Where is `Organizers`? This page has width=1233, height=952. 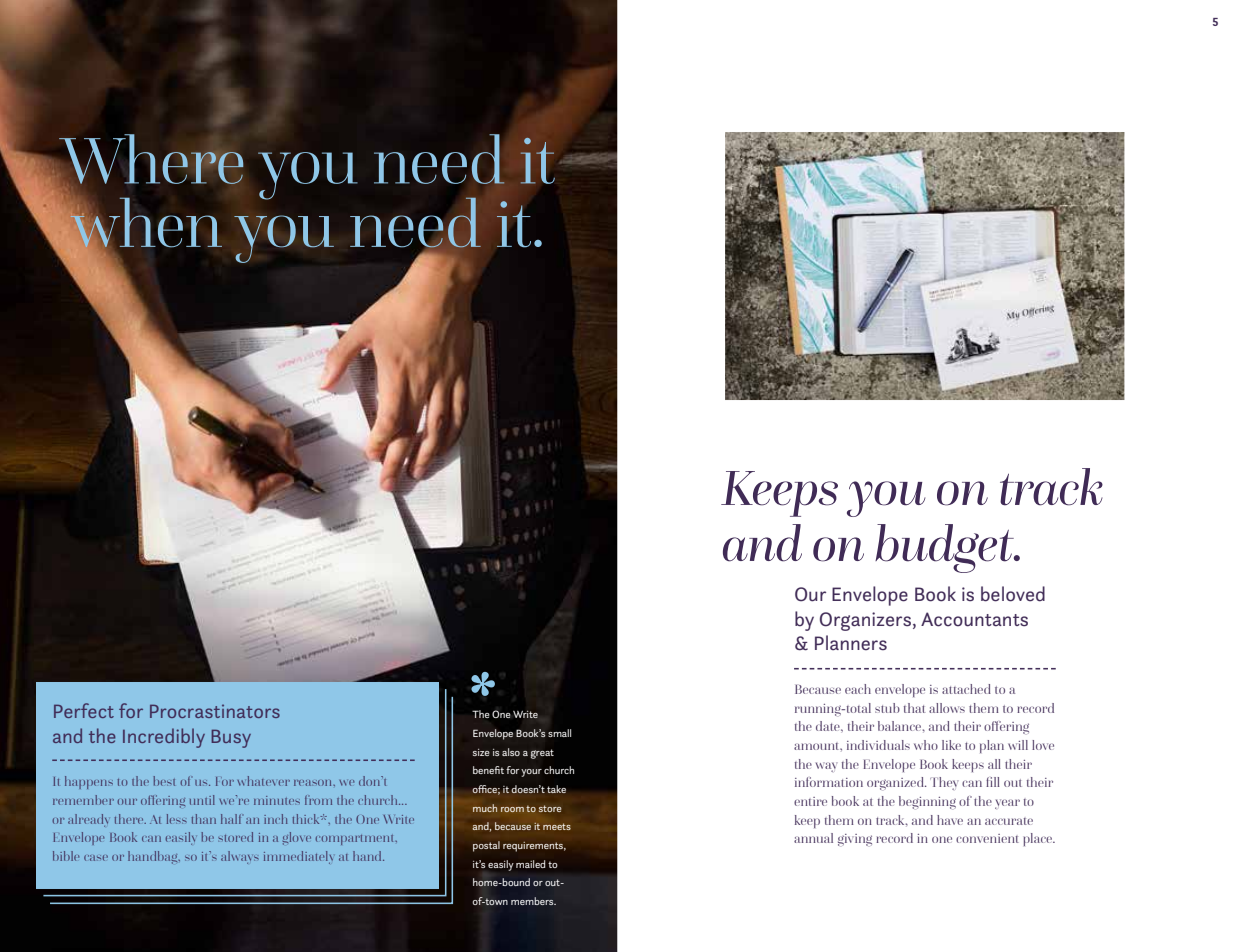
Organizers is located at coordinates (865, 621).
